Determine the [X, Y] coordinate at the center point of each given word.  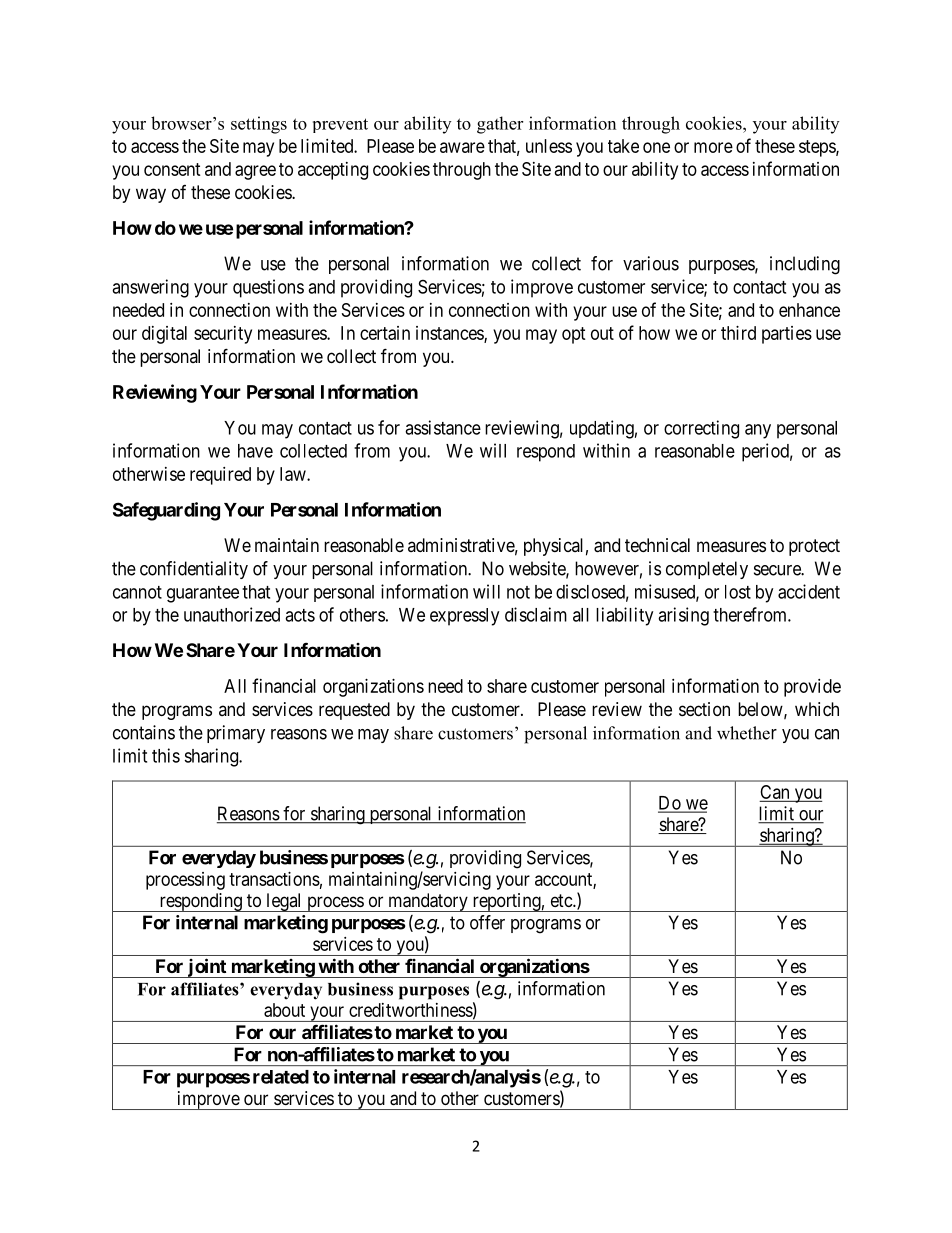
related [281, 1077]
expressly [464, 617]
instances [450, 334]
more [713, 147]
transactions [274, 879]
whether [747, 733]
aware [462, 147]
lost [738, 592]
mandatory [428, 902]
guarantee [203, 594]
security [223, 335]
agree [255, 172]
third [738, 333]
